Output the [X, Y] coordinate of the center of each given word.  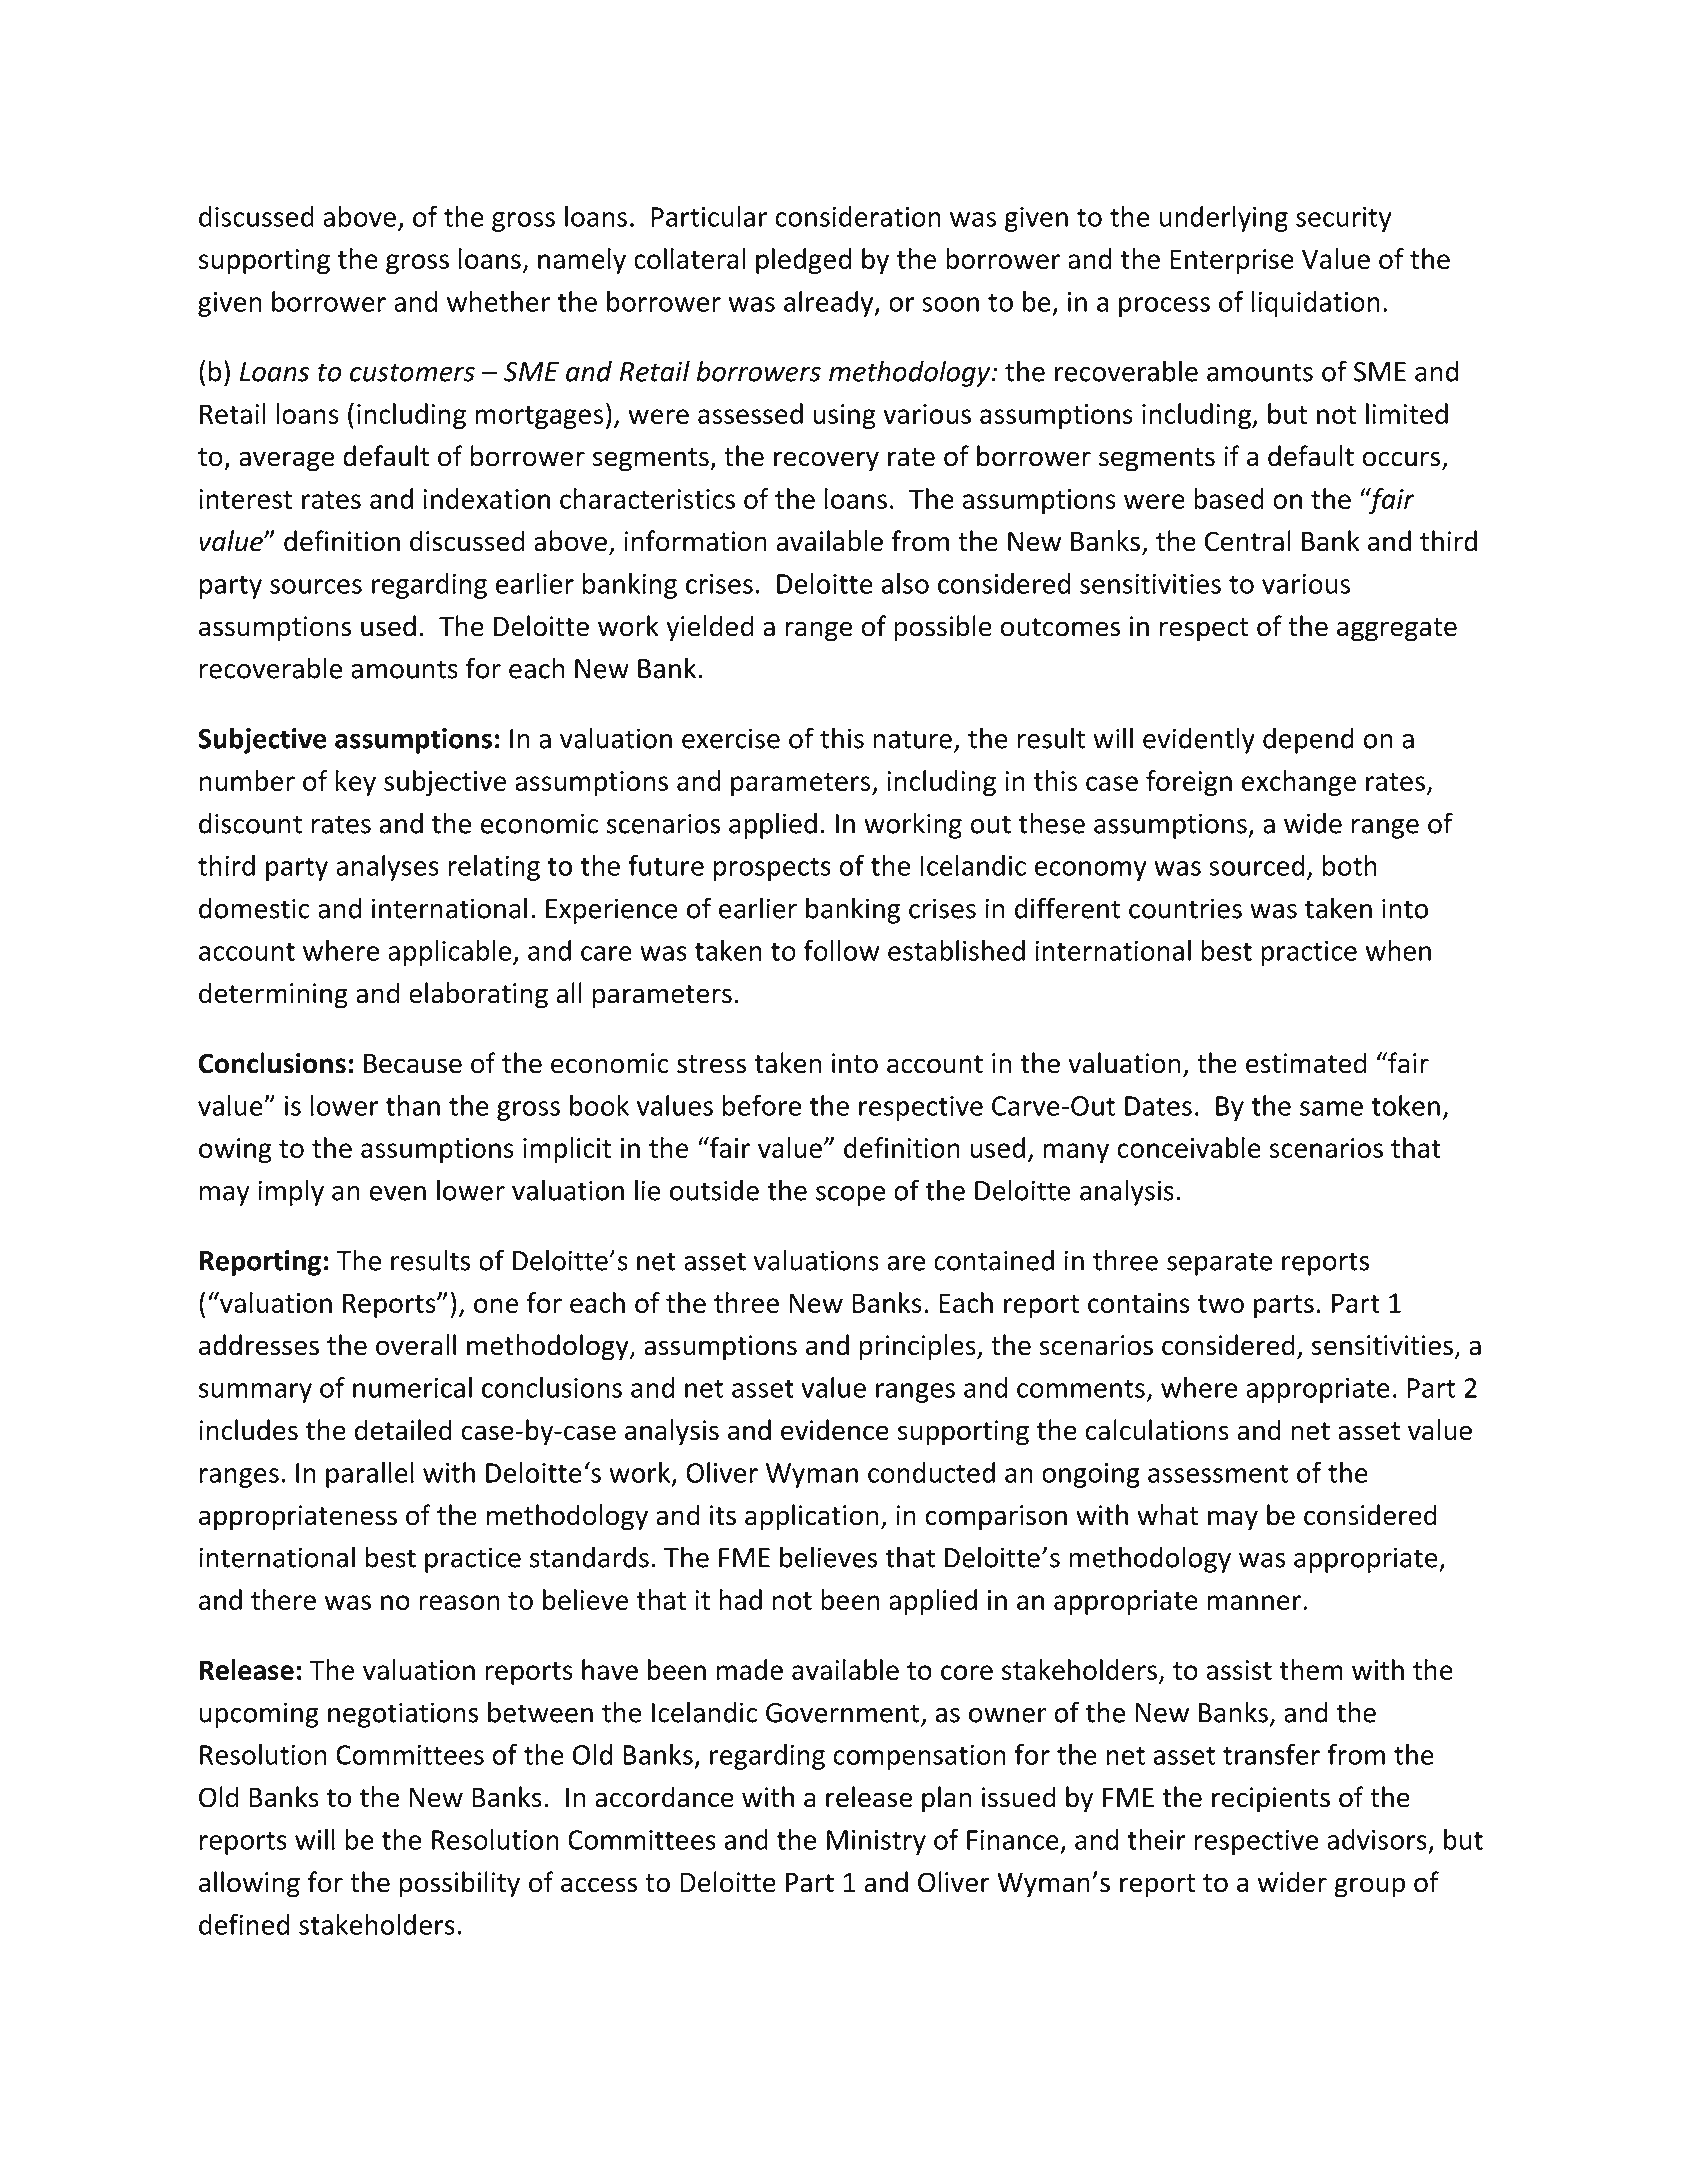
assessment [1218, 1474]
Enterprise [1232, 261]
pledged [803, 261]
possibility [460, 1884]
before [762, 1105]
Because [413, 1064]
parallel [370, 1475]
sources [316, 586]
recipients [1271, 1800]
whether [498, 301]
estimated [1306, 1063]
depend [1308, 740]
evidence [835, 1430]
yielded [709, 628]
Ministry [876, 1842]
